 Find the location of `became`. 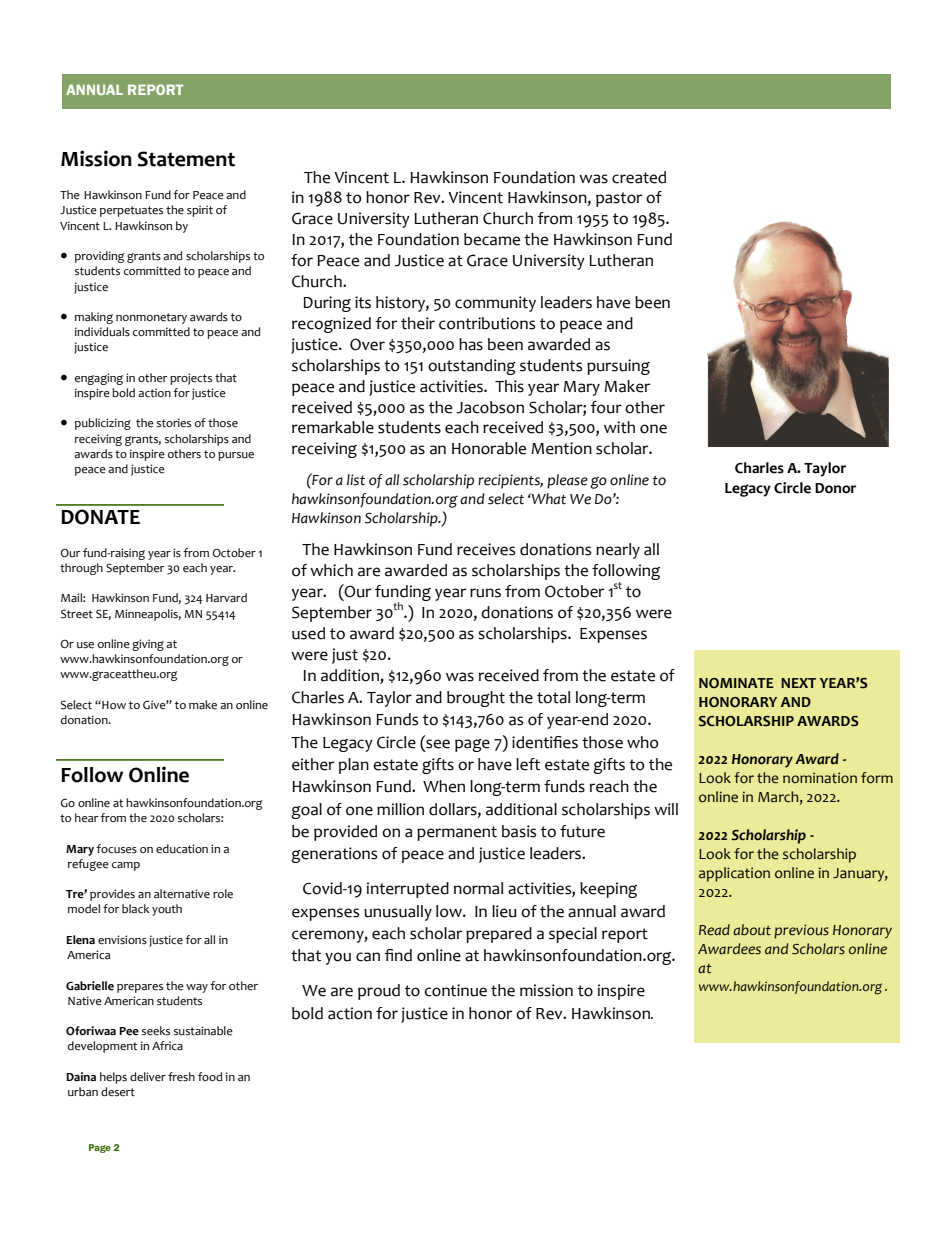

became is located at coordinates (492, 239).
